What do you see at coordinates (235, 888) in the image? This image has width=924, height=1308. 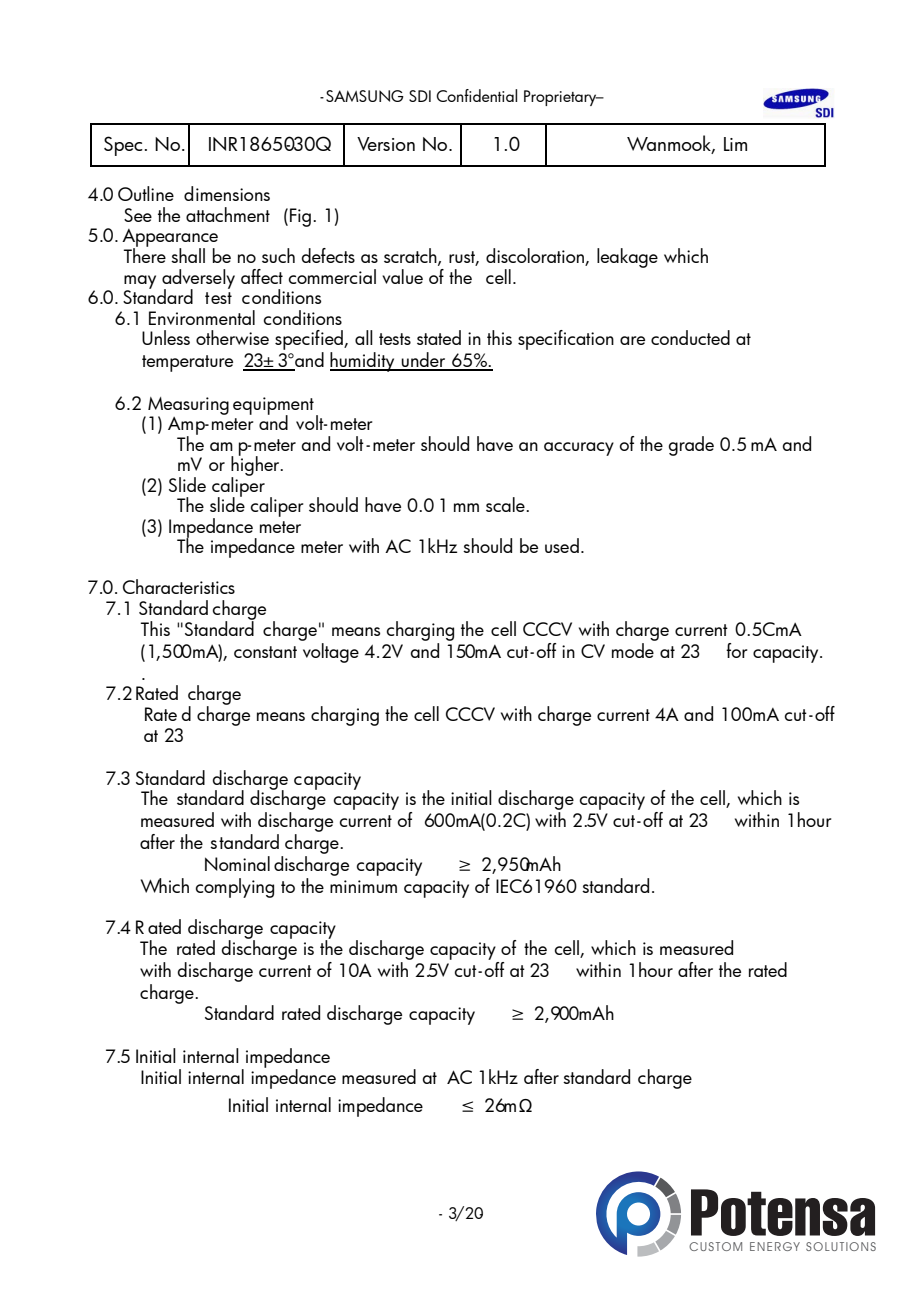 I see `complying` at bounding box center [235, 888].
